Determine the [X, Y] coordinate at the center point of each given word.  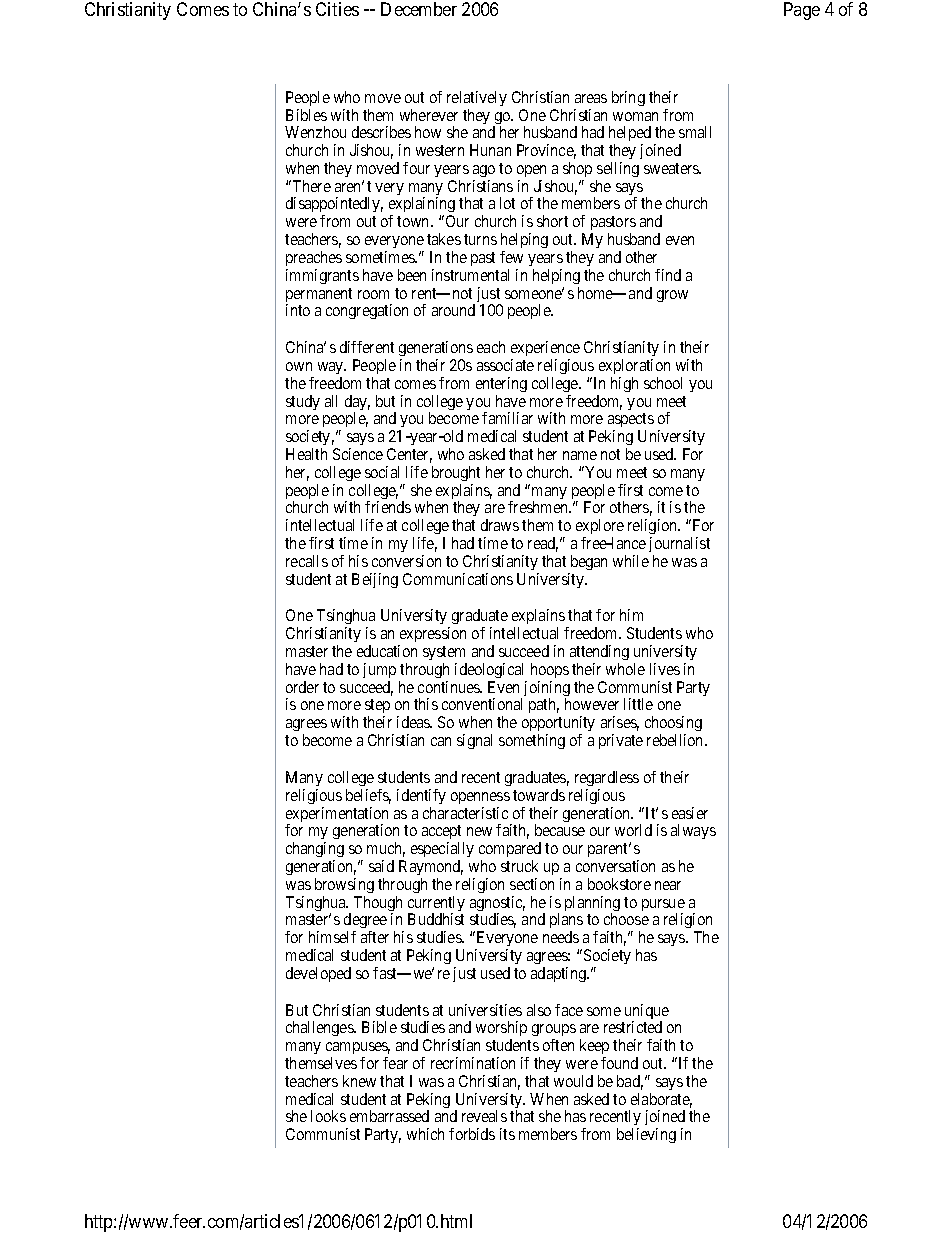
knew [359, 1081]
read [543, 544]
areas [591, 98]
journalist [679, 544]
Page [802, 11]
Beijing [375, 580]
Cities [337, 9]
